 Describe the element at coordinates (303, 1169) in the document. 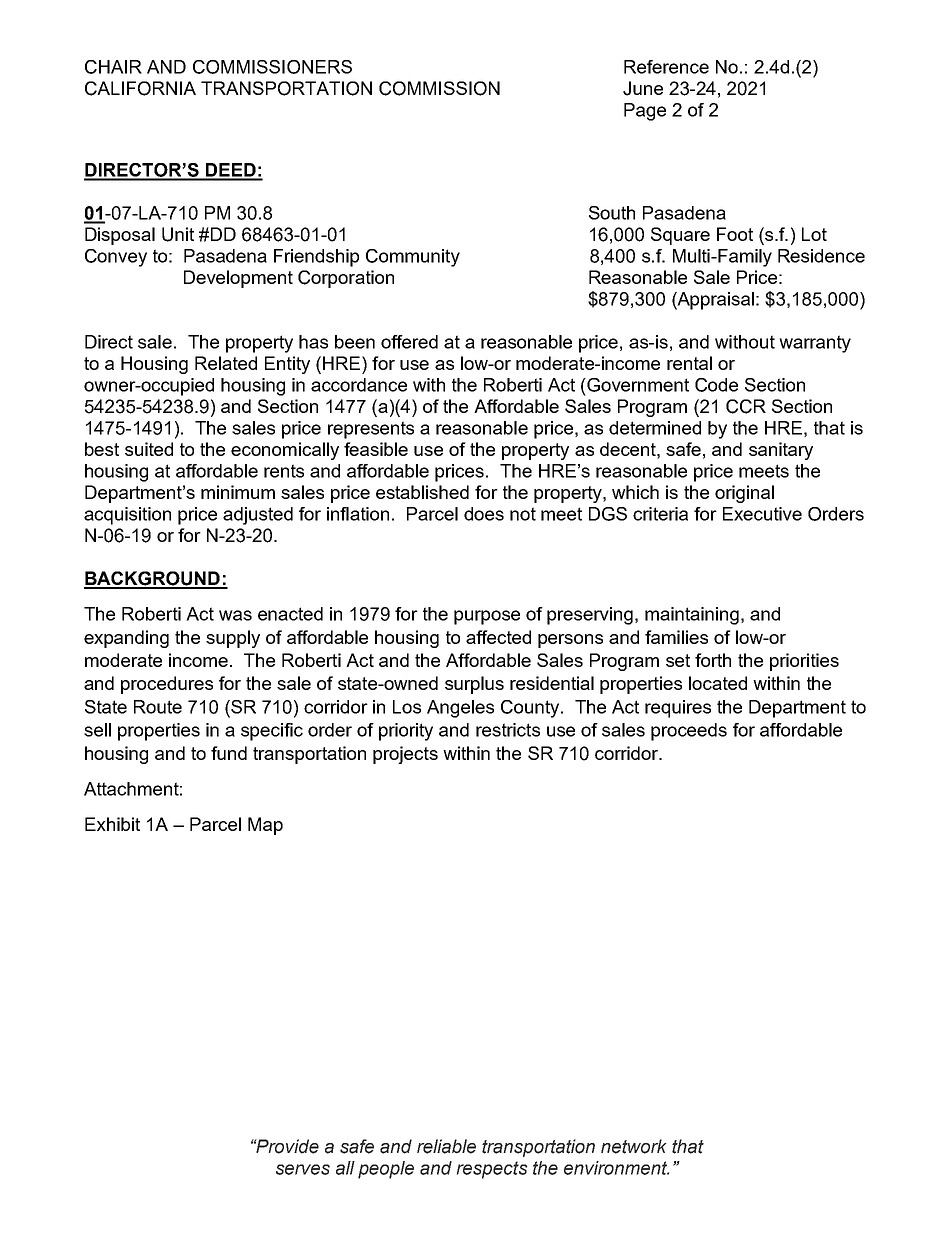

I see `serves` at that location.
